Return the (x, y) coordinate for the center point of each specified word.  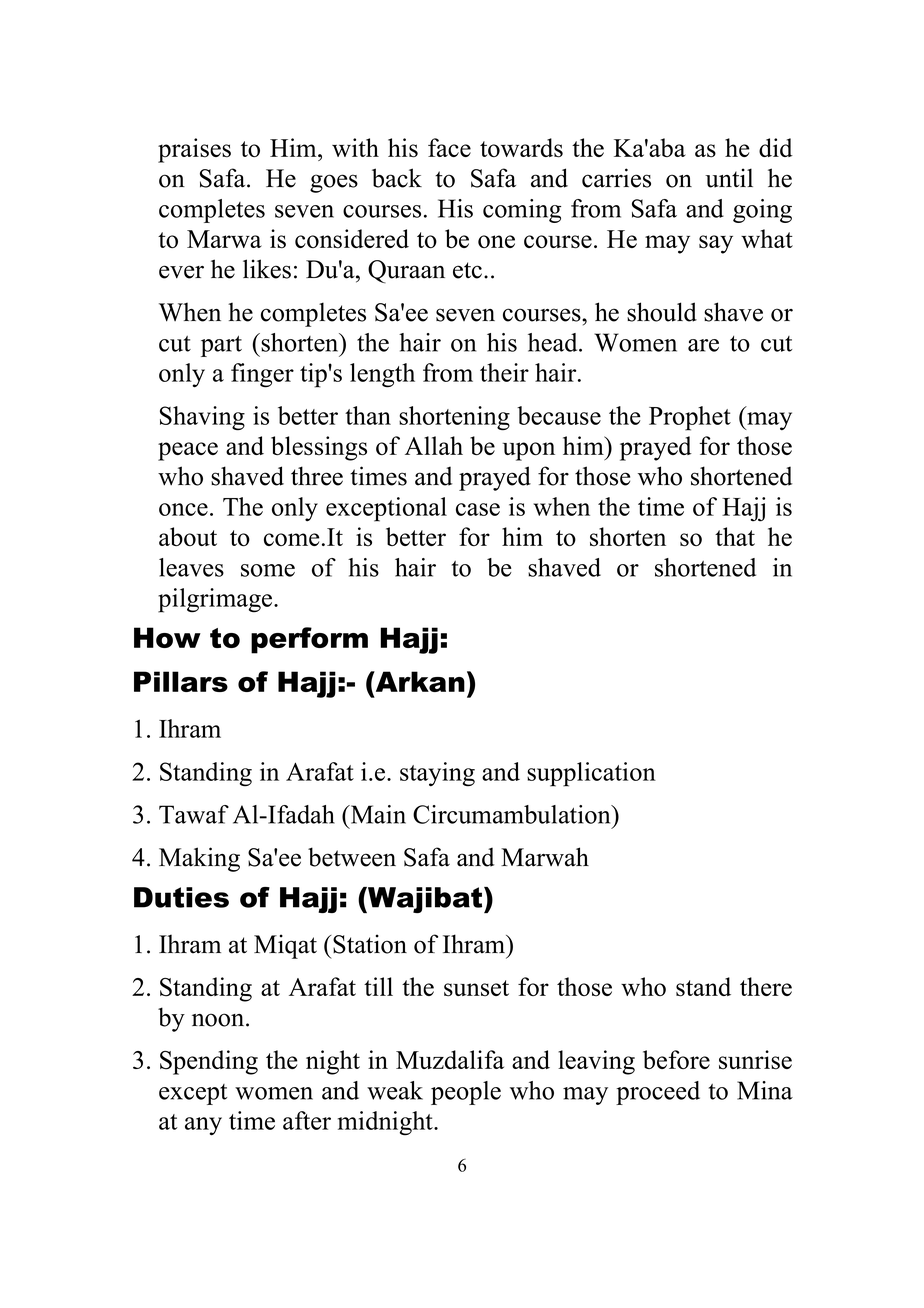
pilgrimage (216, 600)
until (729, 178)
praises (194, 150)
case (478, 509)
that (735, 536)
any (203, 1126)
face (449, 147)
